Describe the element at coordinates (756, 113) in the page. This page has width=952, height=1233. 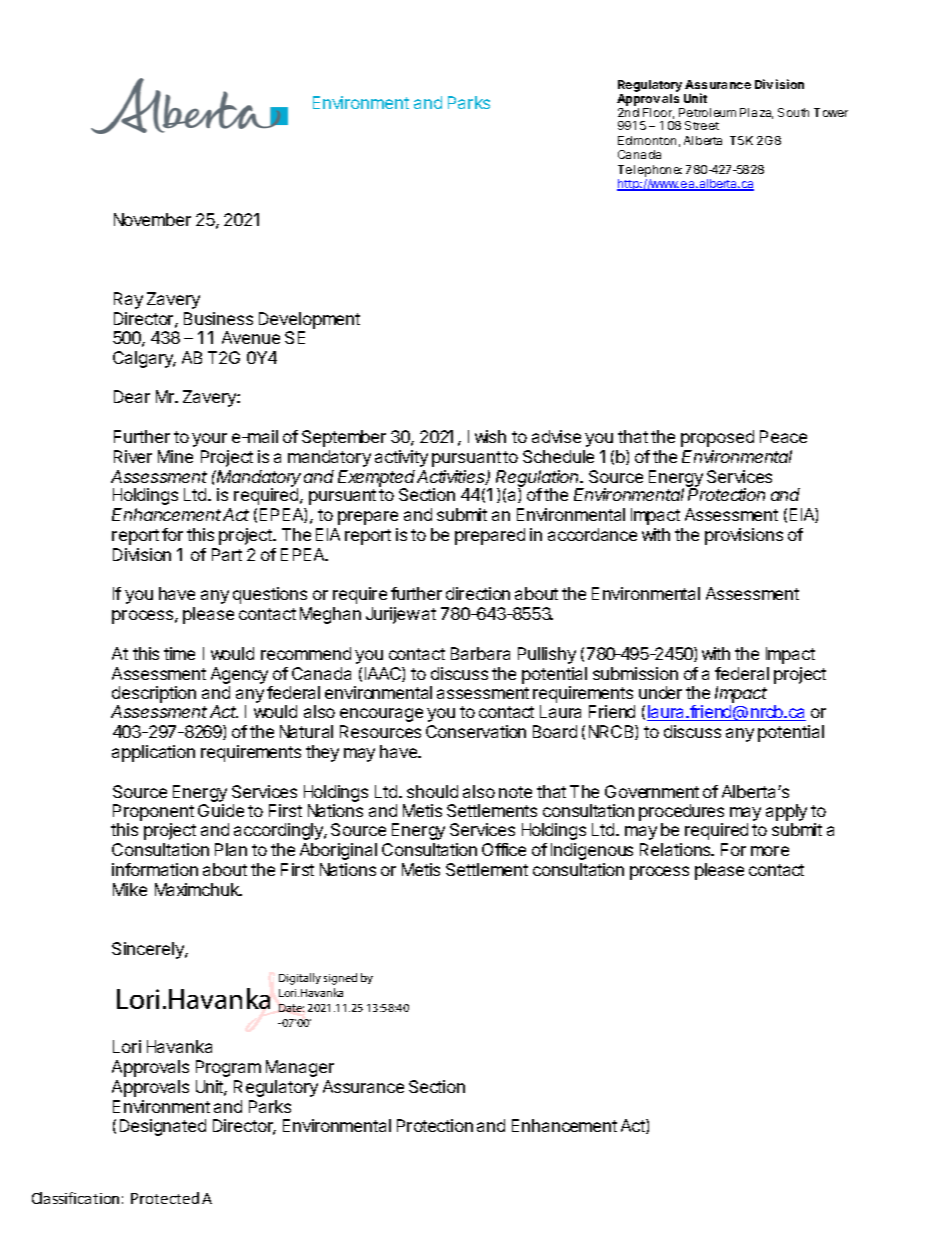
I see `Plaza` at that location.
